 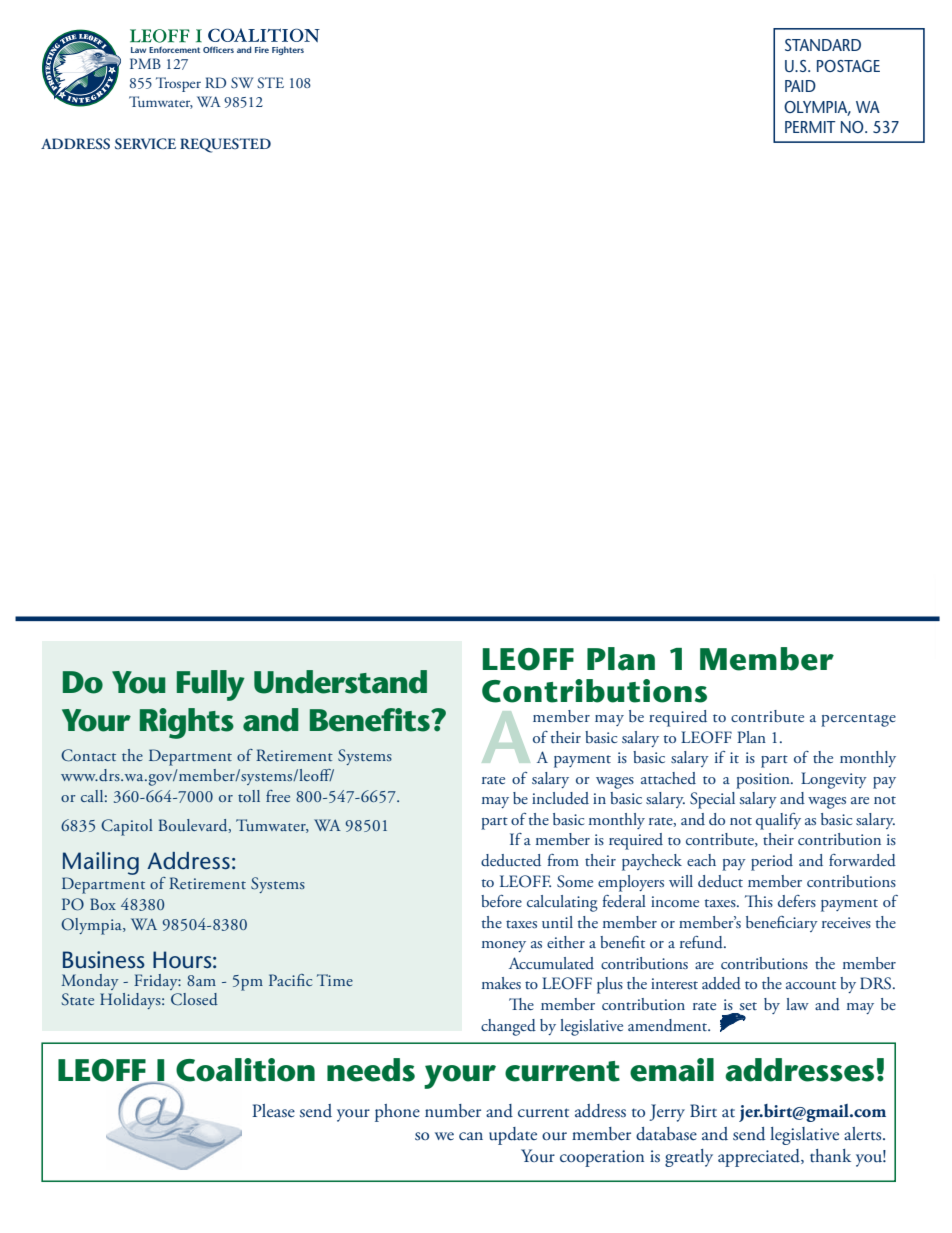 What do you see at coordinates (800, 86) in the image?
I see `PAID` at bounding box center [800, 86].
